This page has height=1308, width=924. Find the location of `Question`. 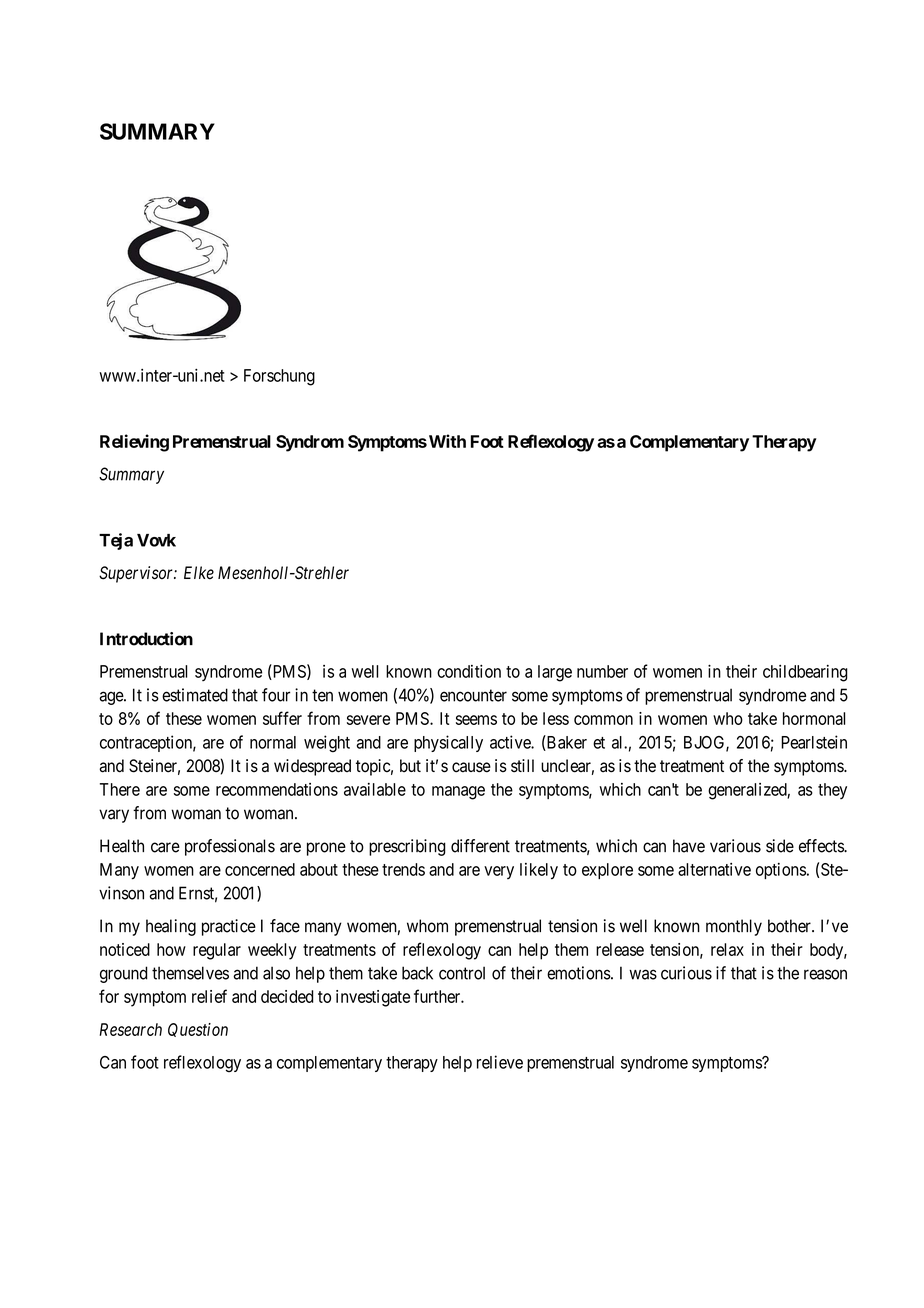

Question is located at coordinates (198, 1030).
